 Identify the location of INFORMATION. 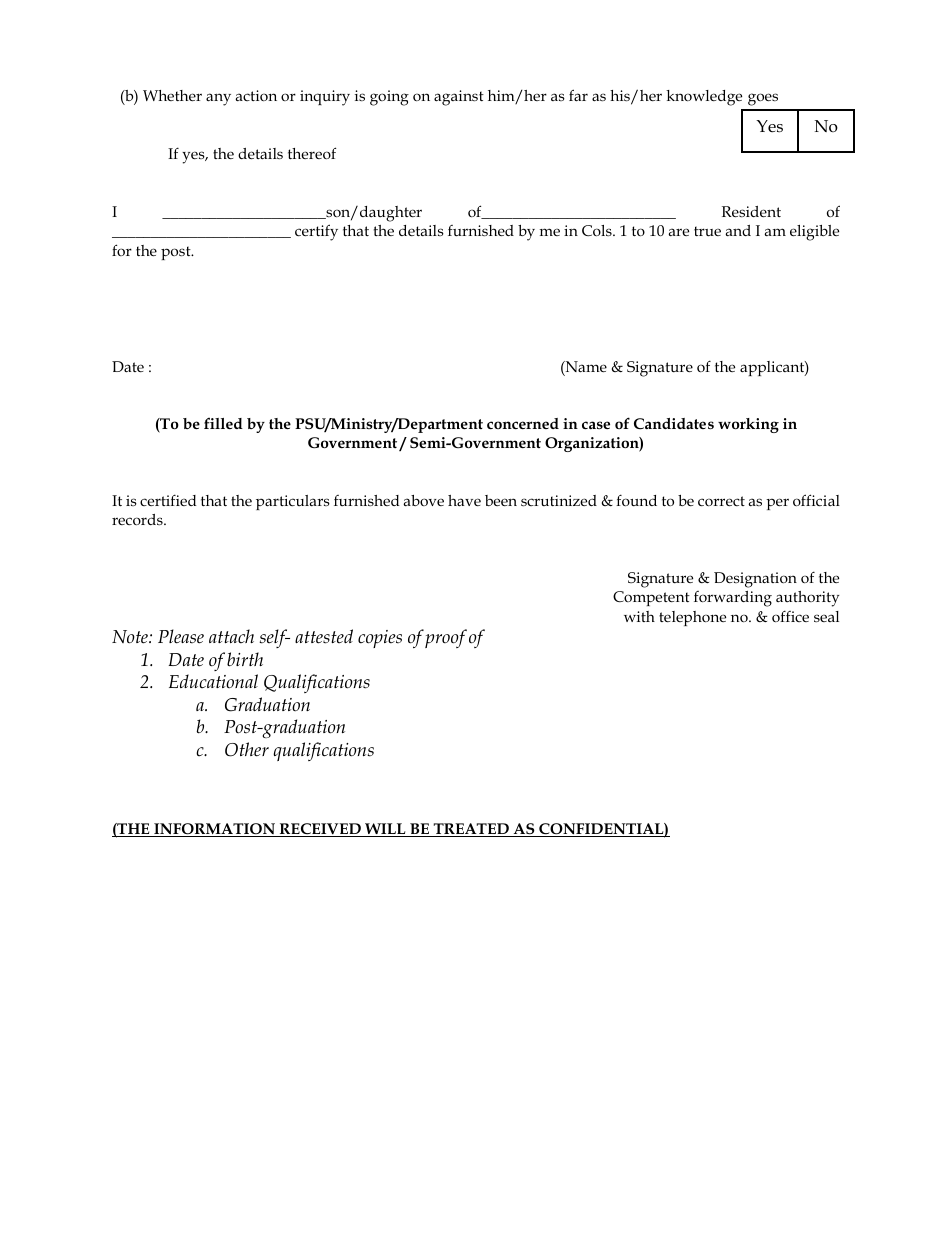
(215, 830).
